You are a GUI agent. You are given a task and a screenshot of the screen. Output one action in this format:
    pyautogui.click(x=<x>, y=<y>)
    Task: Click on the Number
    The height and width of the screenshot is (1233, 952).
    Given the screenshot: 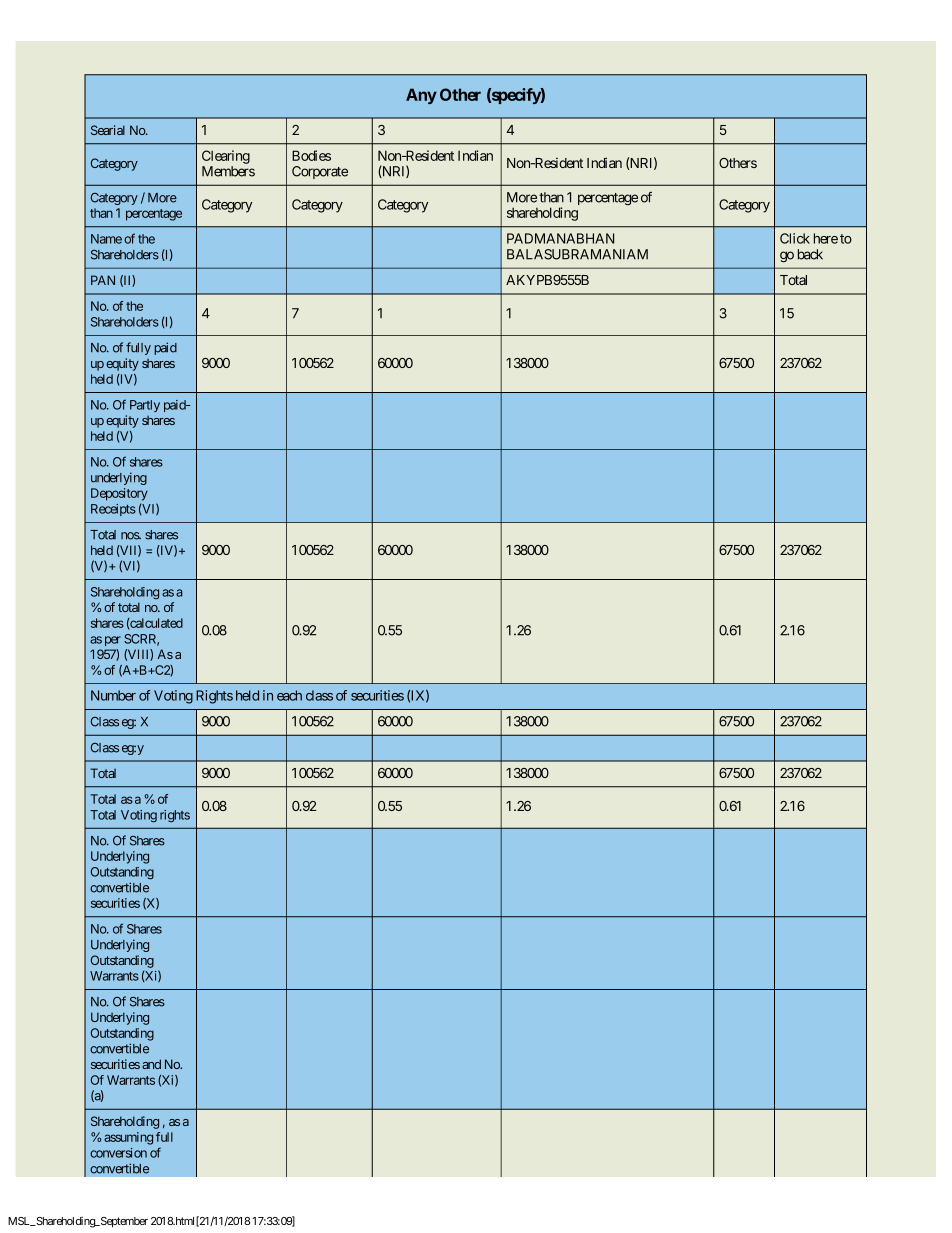 What is the action you would take?
    pyautogui.click(x=113, y=695)
